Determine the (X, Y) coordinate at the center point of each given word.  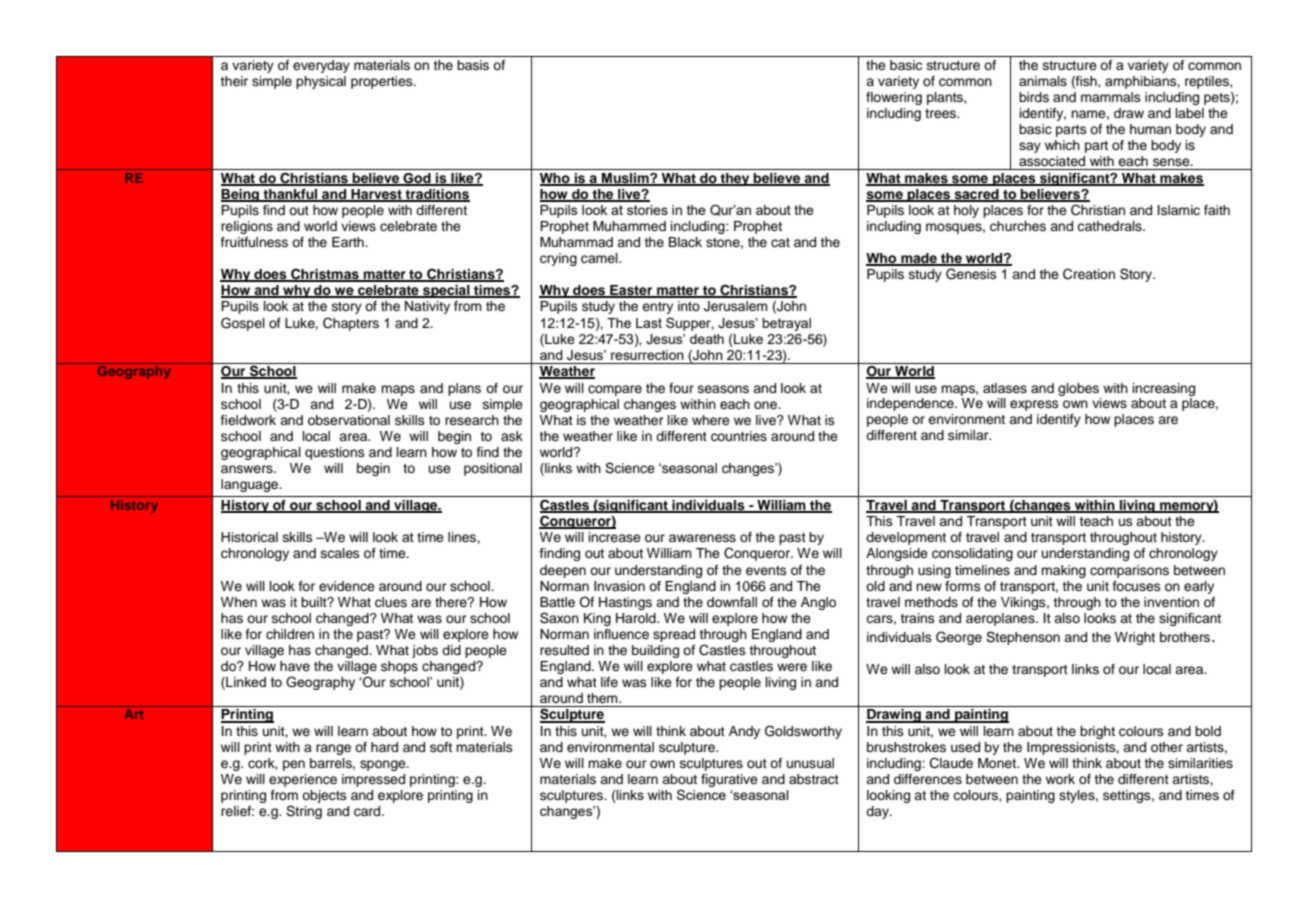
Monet (998, 763)
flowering (894, 98)
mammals (1111, 97)
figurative (729, 780)
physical (321, 82)
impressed (373, 780)
